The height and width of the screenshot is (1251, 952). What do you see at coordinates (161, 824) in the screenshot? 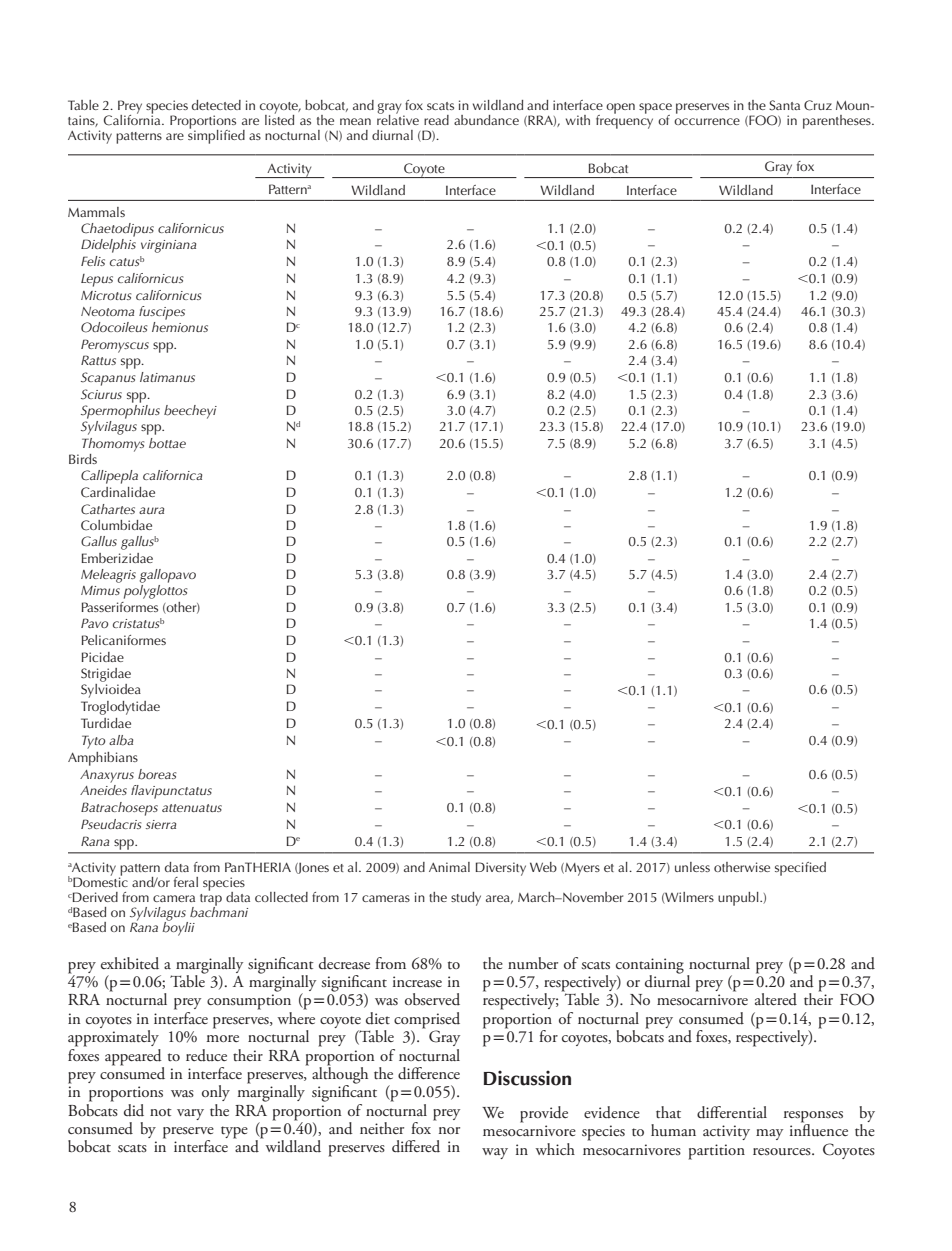
I see `sierra` at bounding box center [161, 824].
